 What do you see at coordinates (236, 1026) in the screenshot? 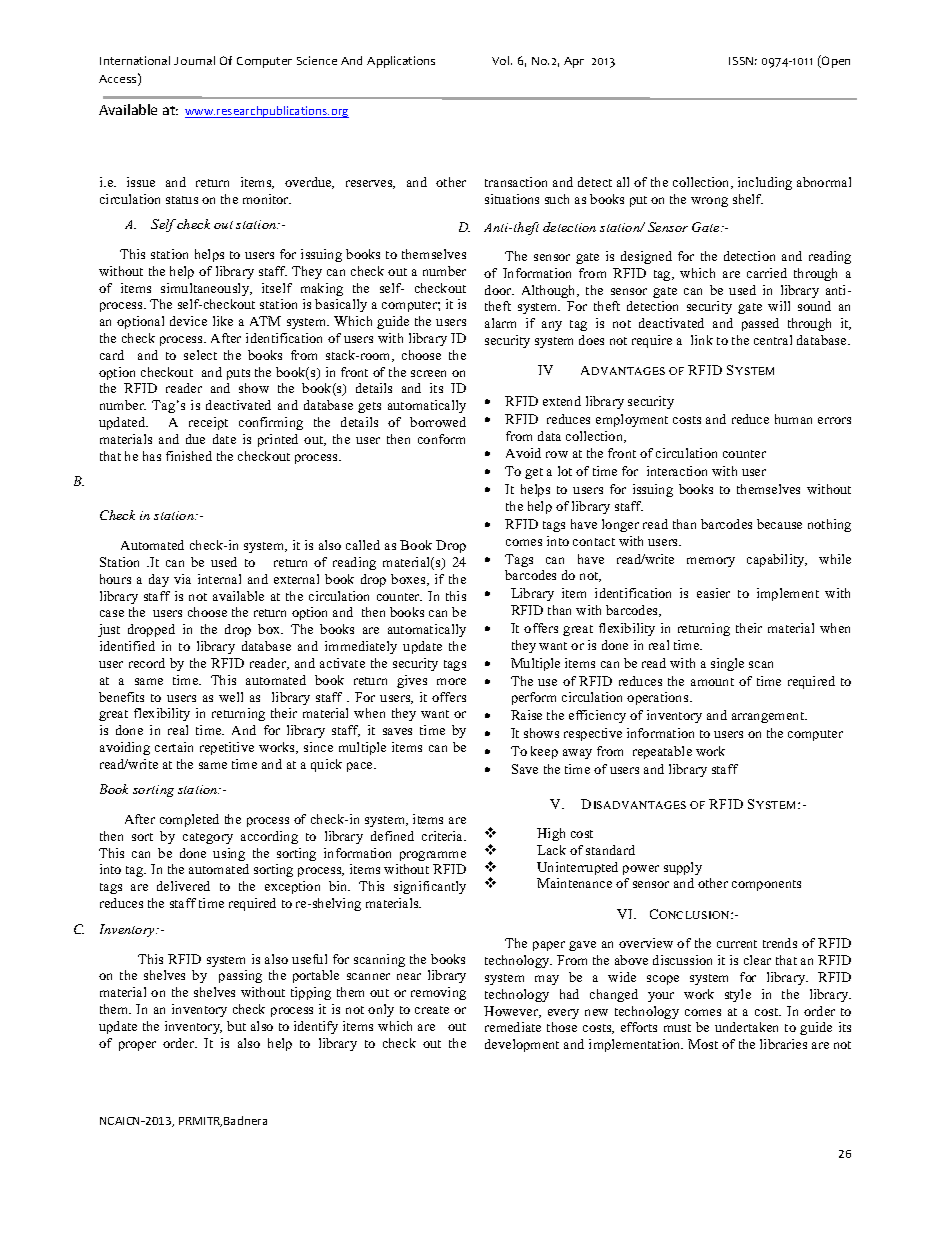
I see `but` at bounding box center [236, 1026].
